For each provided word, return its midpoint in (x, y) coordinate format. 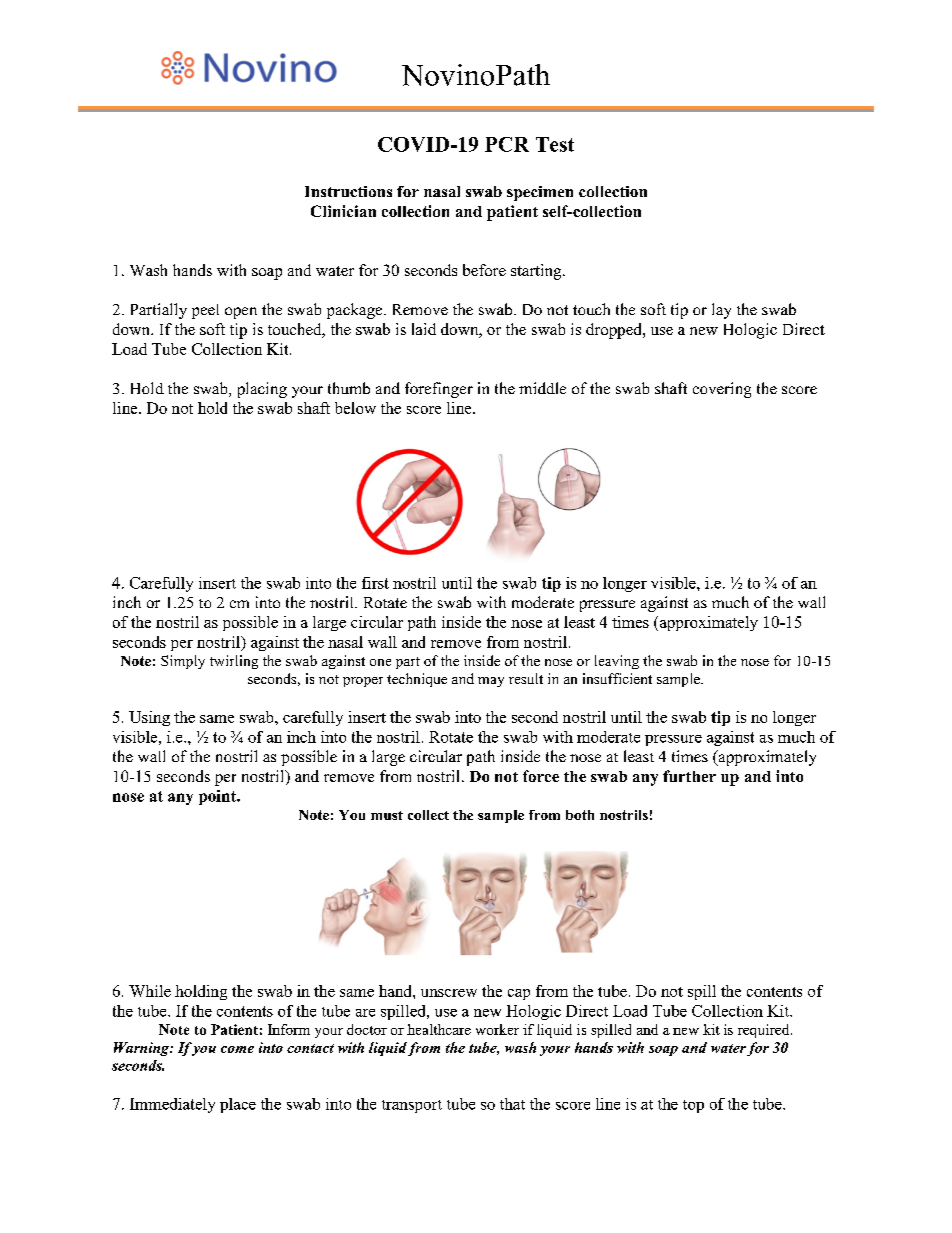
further (689, 776)
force (541, 776)
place (238, 1105)
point (218, 797)
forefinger (439, 390)
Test (555, 144)
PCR (507, 144)
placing (262, 390)
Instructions (348, 191)
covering (722, 390)
